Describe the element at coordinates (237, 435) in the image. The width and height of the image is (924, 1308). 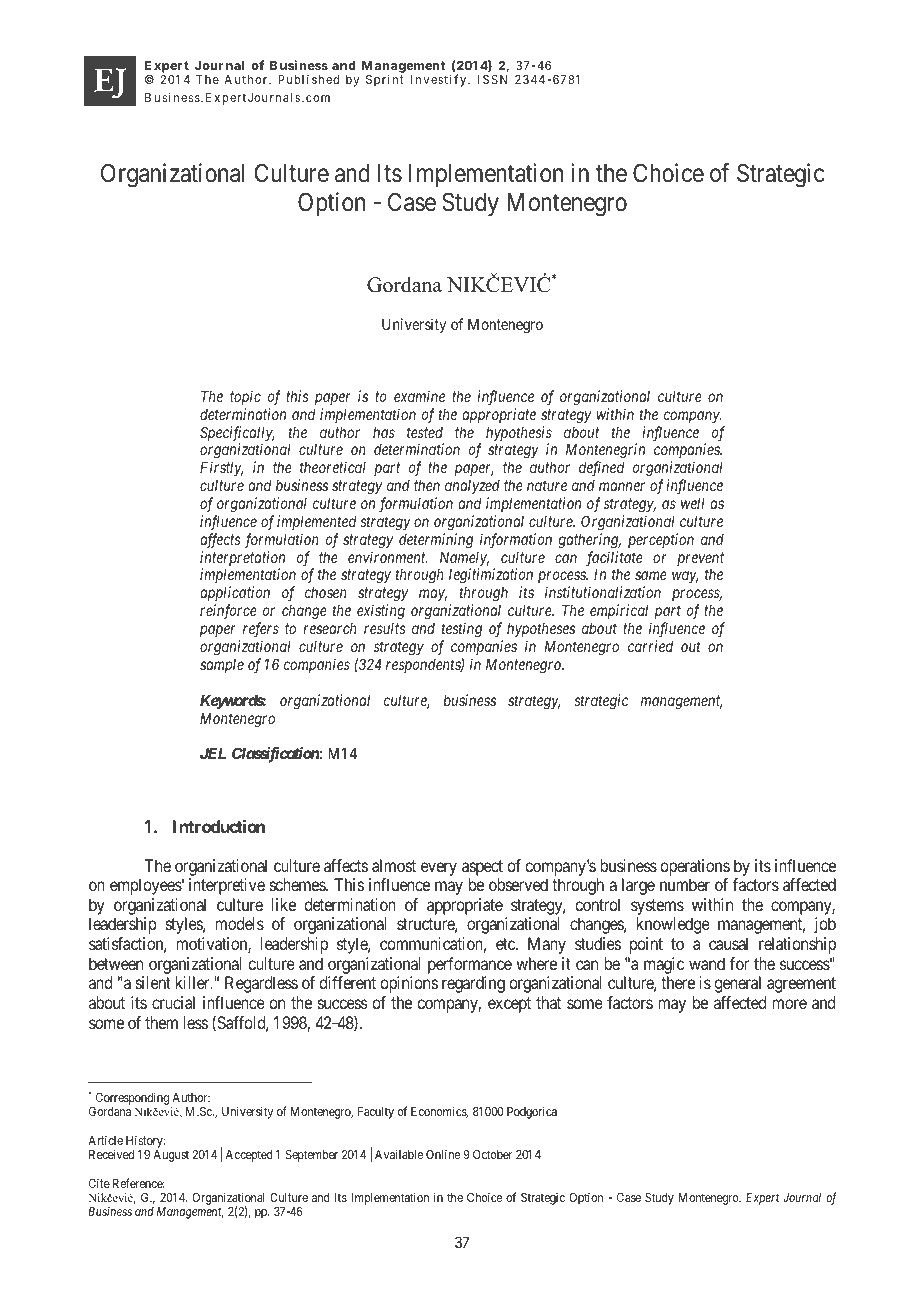
I see `Specifically` at that location.
